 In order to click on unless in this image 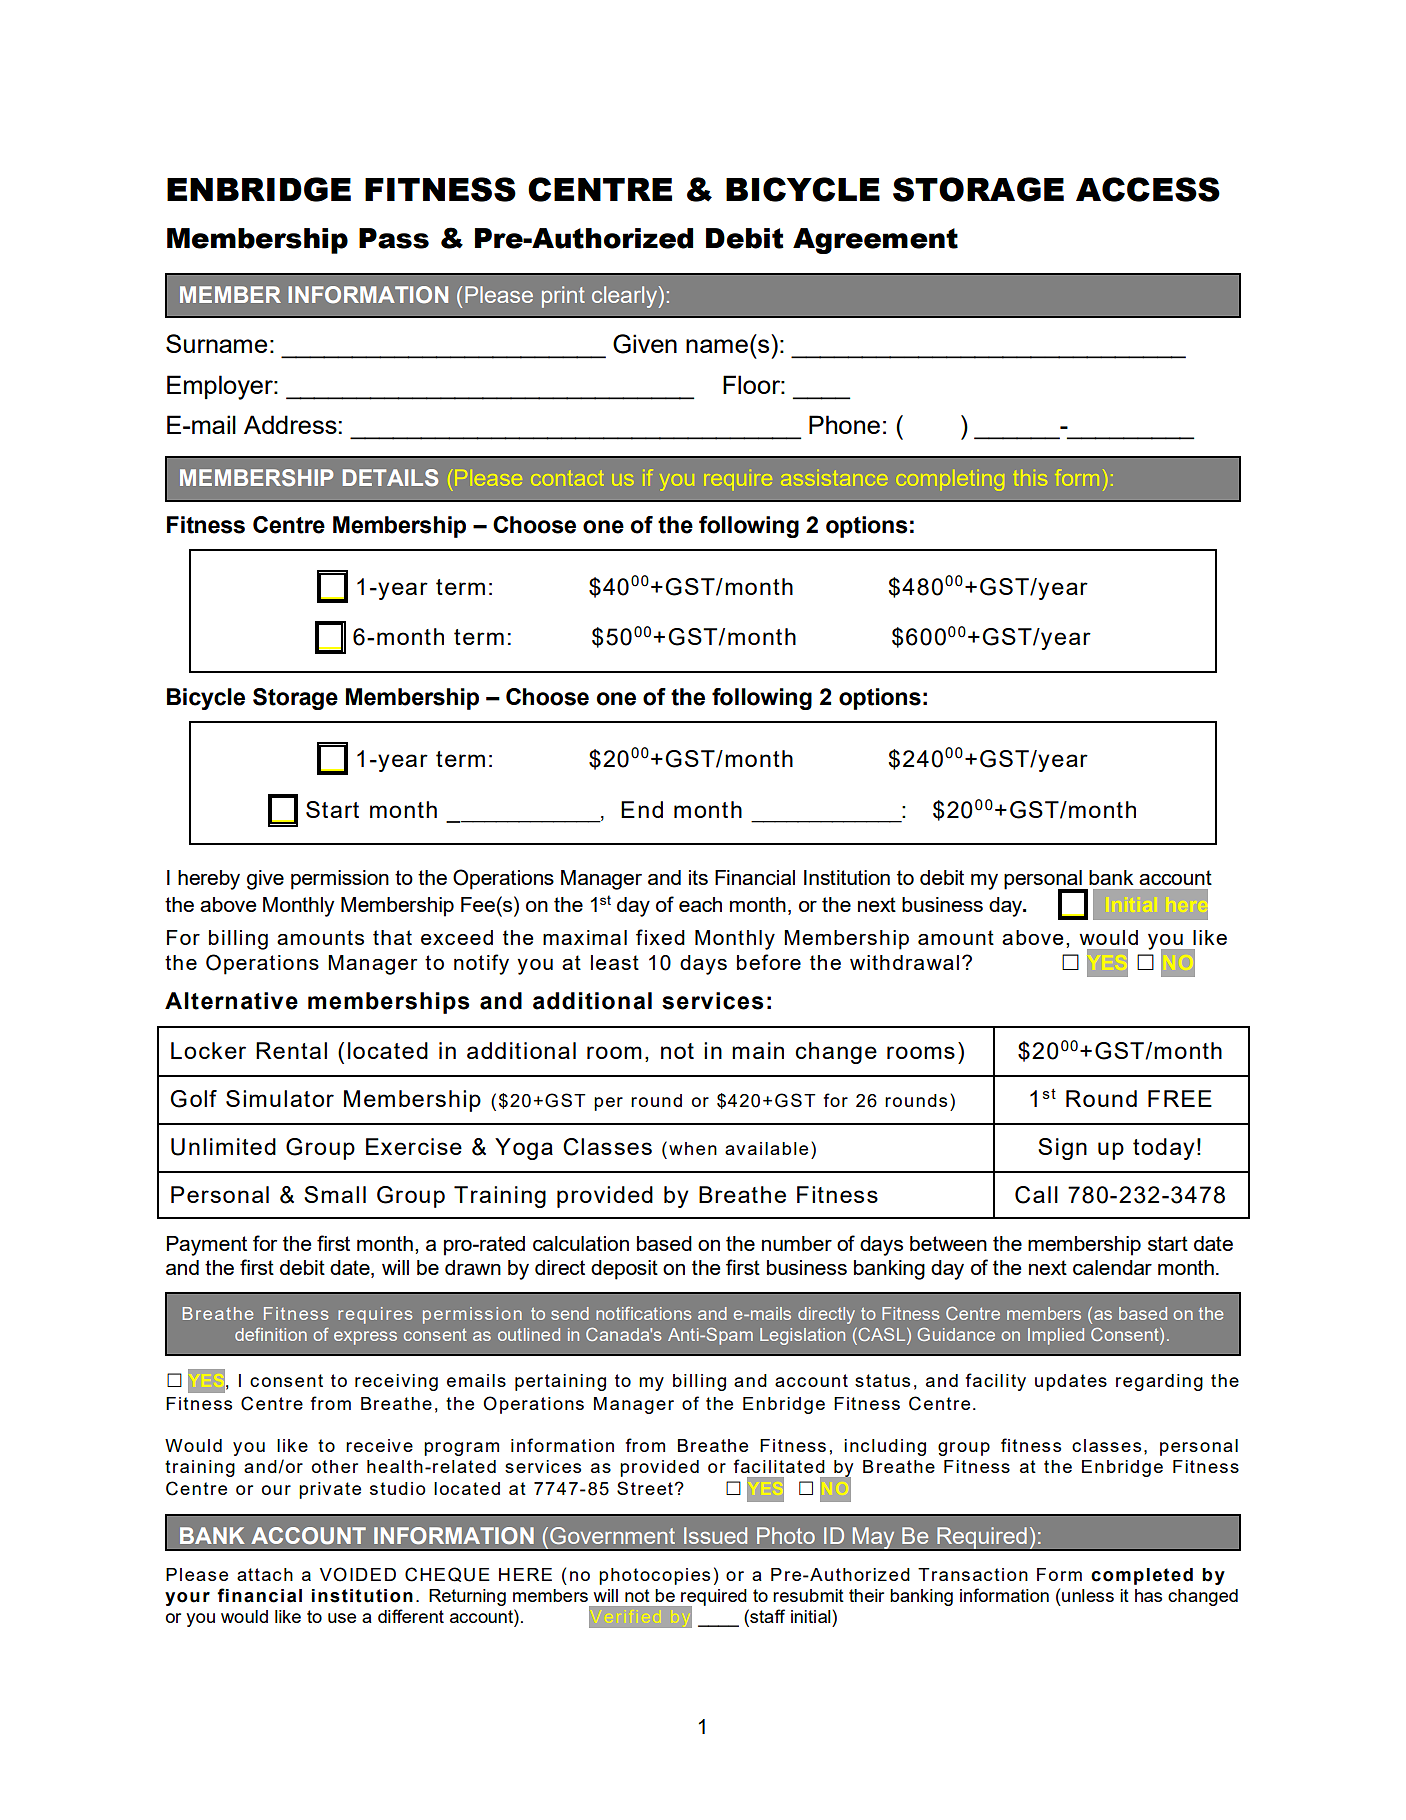, I will do `click(1088, 1595)`.
